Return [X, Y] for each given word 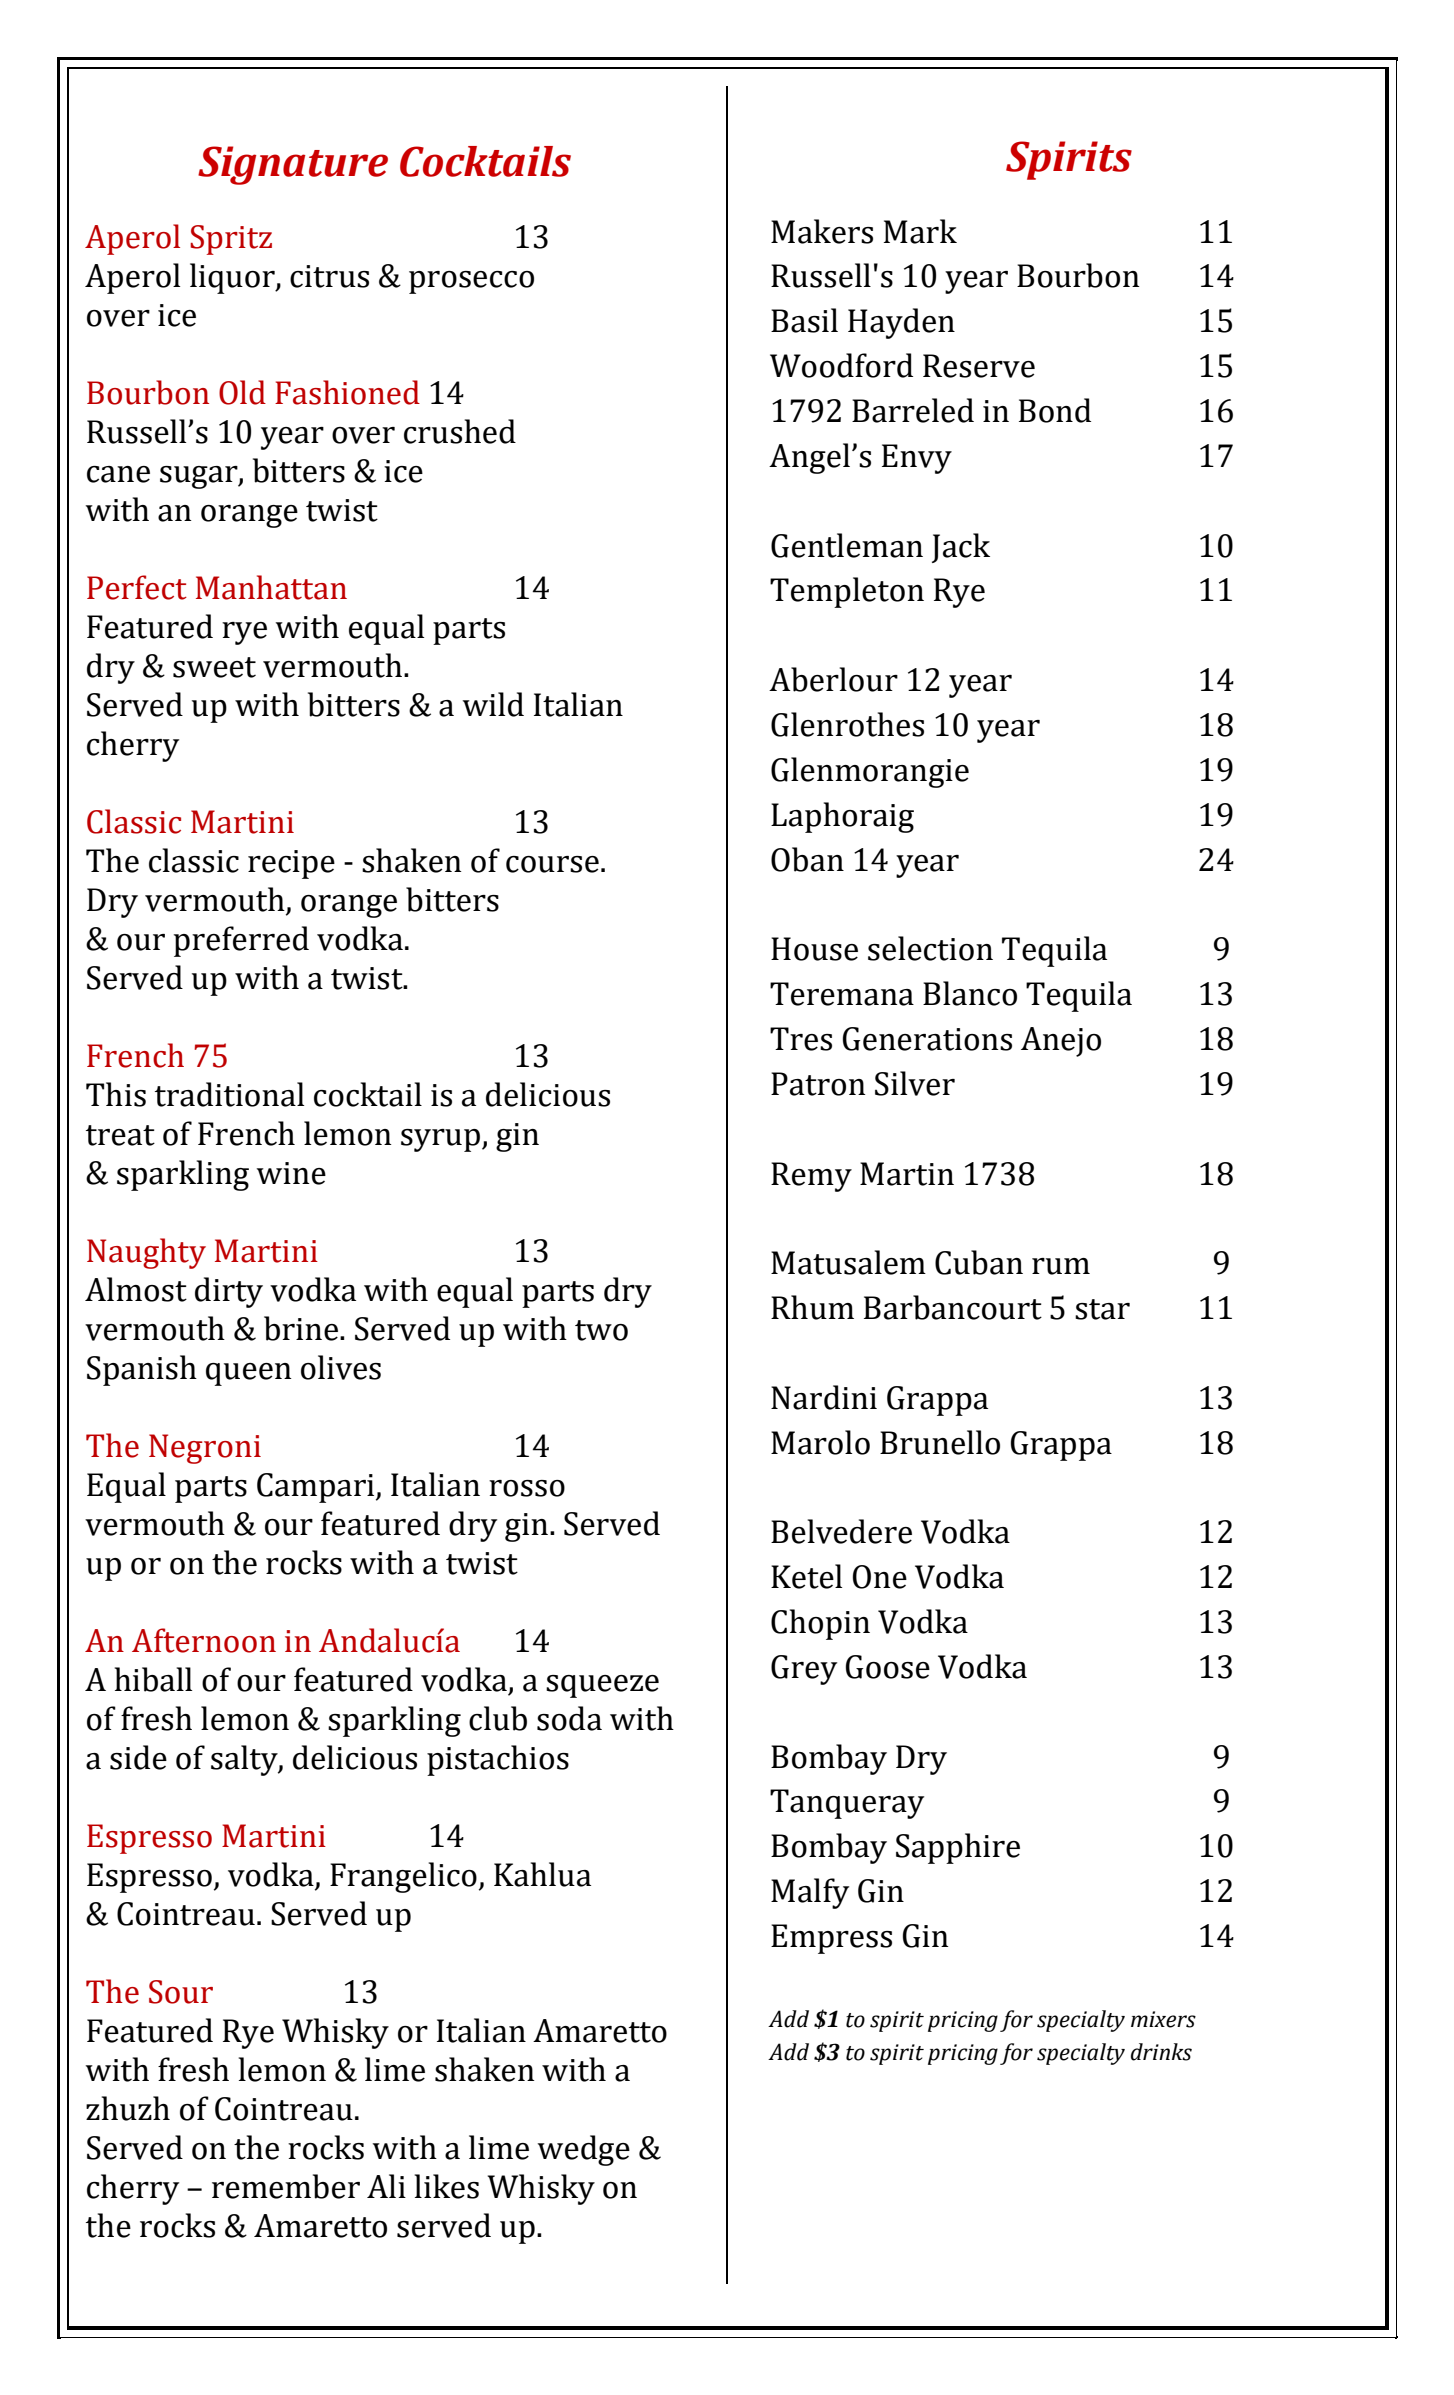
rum [1061, 1266]
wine [291, 1173]
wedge [584, 2150]
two [601, 1330]
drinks [1161, 2052]
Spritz [231, 240]
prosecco [471, 282]
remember [286, 2186]
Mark [920, 231]
